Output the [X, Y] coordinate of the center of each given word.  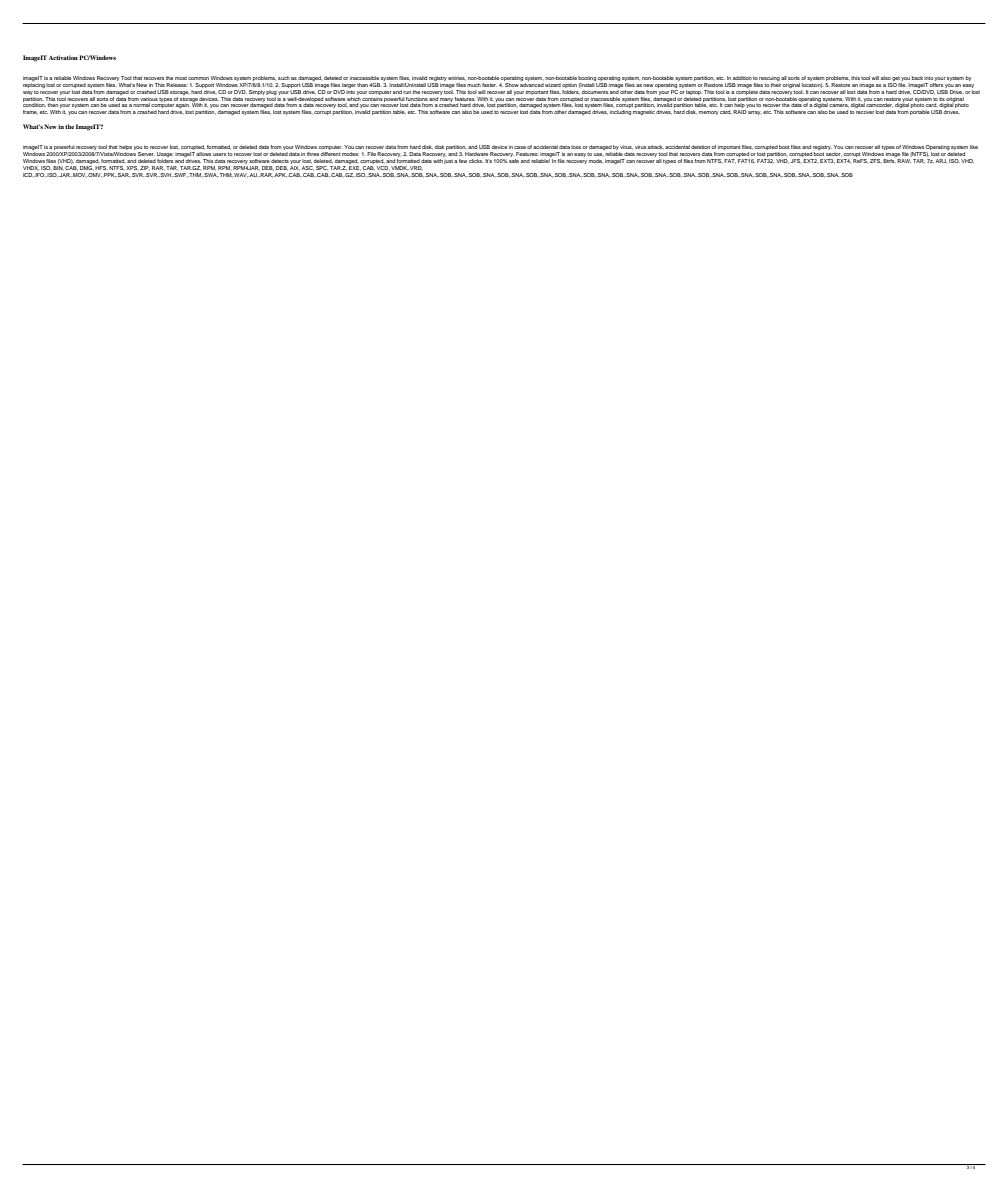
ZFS [876, 161]
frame [30, 112]
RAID [740, 112]
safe [514, 161]
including [620, 112]
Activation [63, 57]
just [448, 162]
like [974, 147]
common [198, 78]
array [755, 113]
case [520, 147]
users [219, 154]
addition [742, 78]
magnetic [644, 112]
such [284, 78]
